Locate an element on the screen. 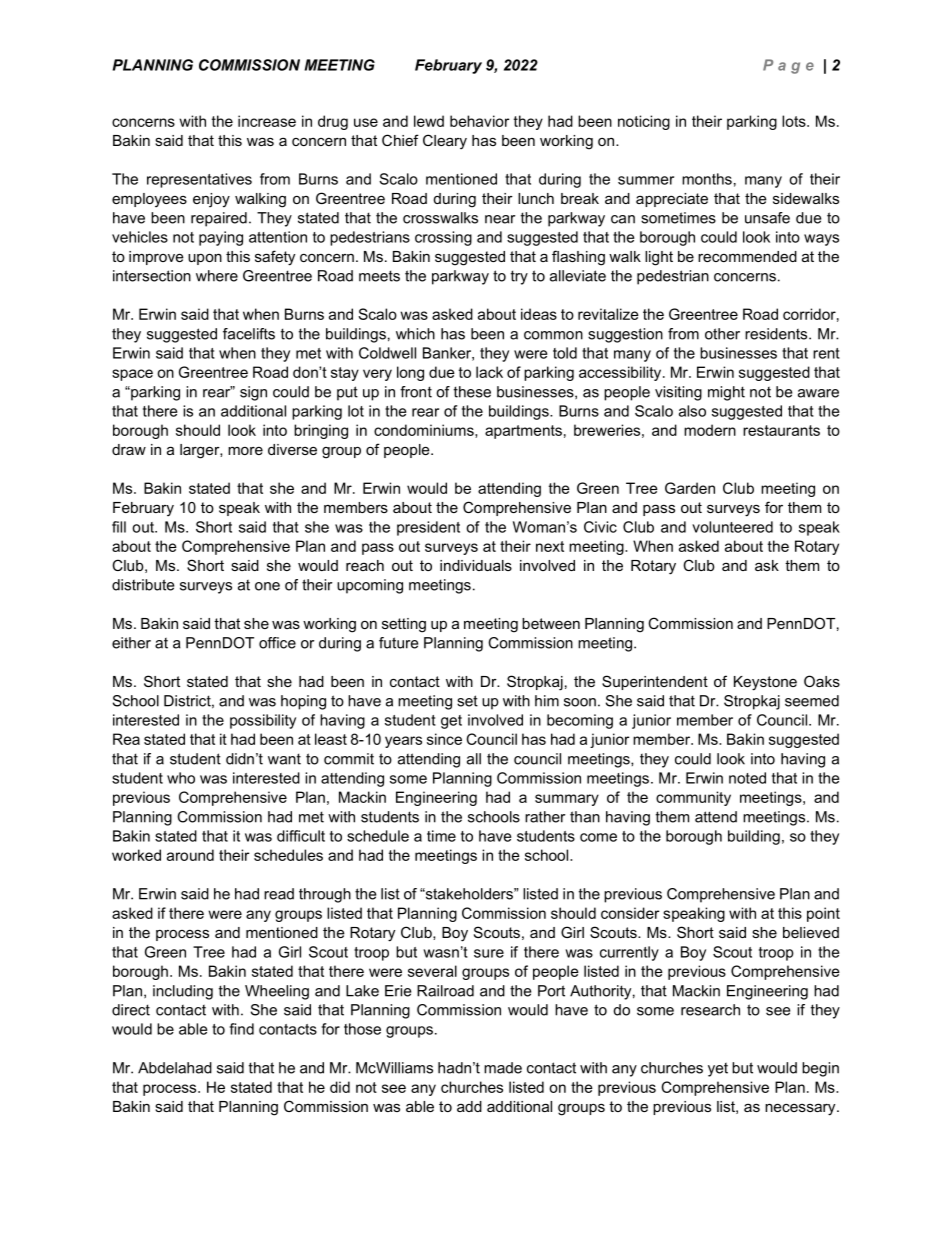  made is located at coordinates (503, 1068).
